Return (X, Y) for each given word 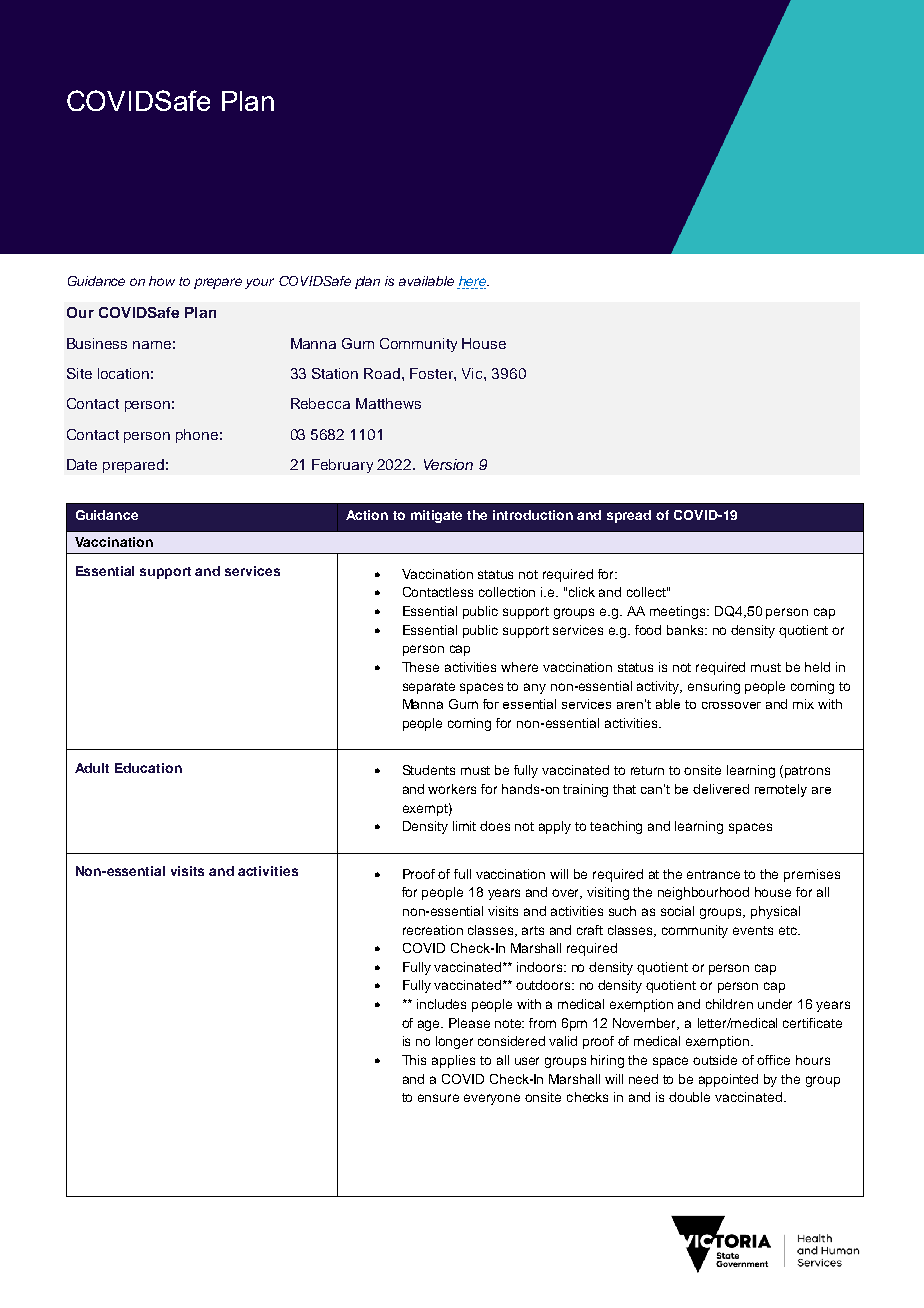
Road (382, 373)
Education (148, 768)
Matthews (388, 403)
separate (429, 688)
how (162, 281)
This (414, 1060)
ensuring (714, 687)
